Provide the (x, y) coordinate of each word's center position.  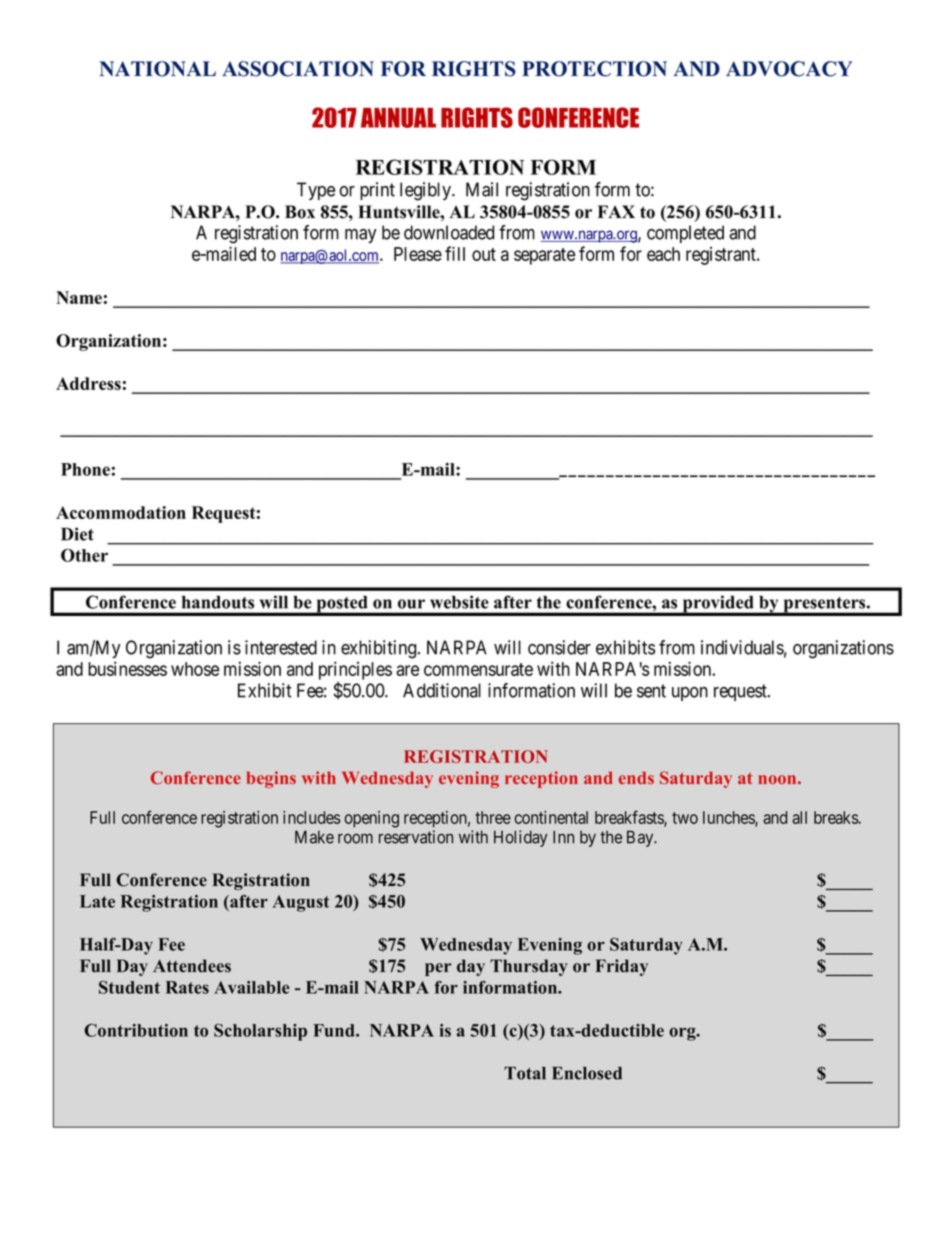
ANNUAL (398, 118)
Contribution (136, 1030)
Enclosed (587, 1073)
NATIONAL (157, 69)
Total (525, 1073)
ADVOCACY (789, 69)
